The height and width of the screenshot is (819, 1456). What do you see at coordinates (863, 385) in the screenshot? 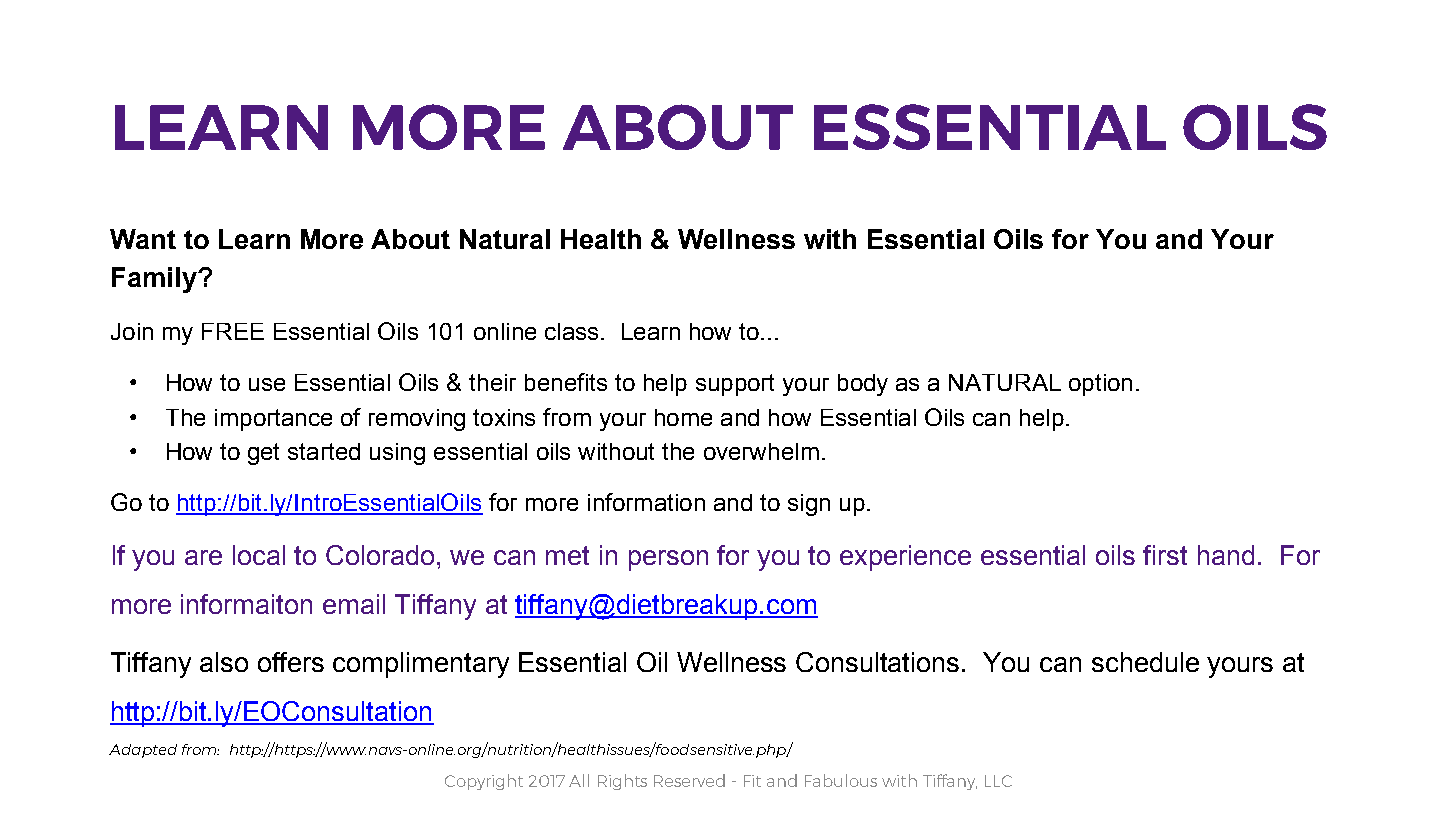
I see `body` at bounding box center [863, 385].
